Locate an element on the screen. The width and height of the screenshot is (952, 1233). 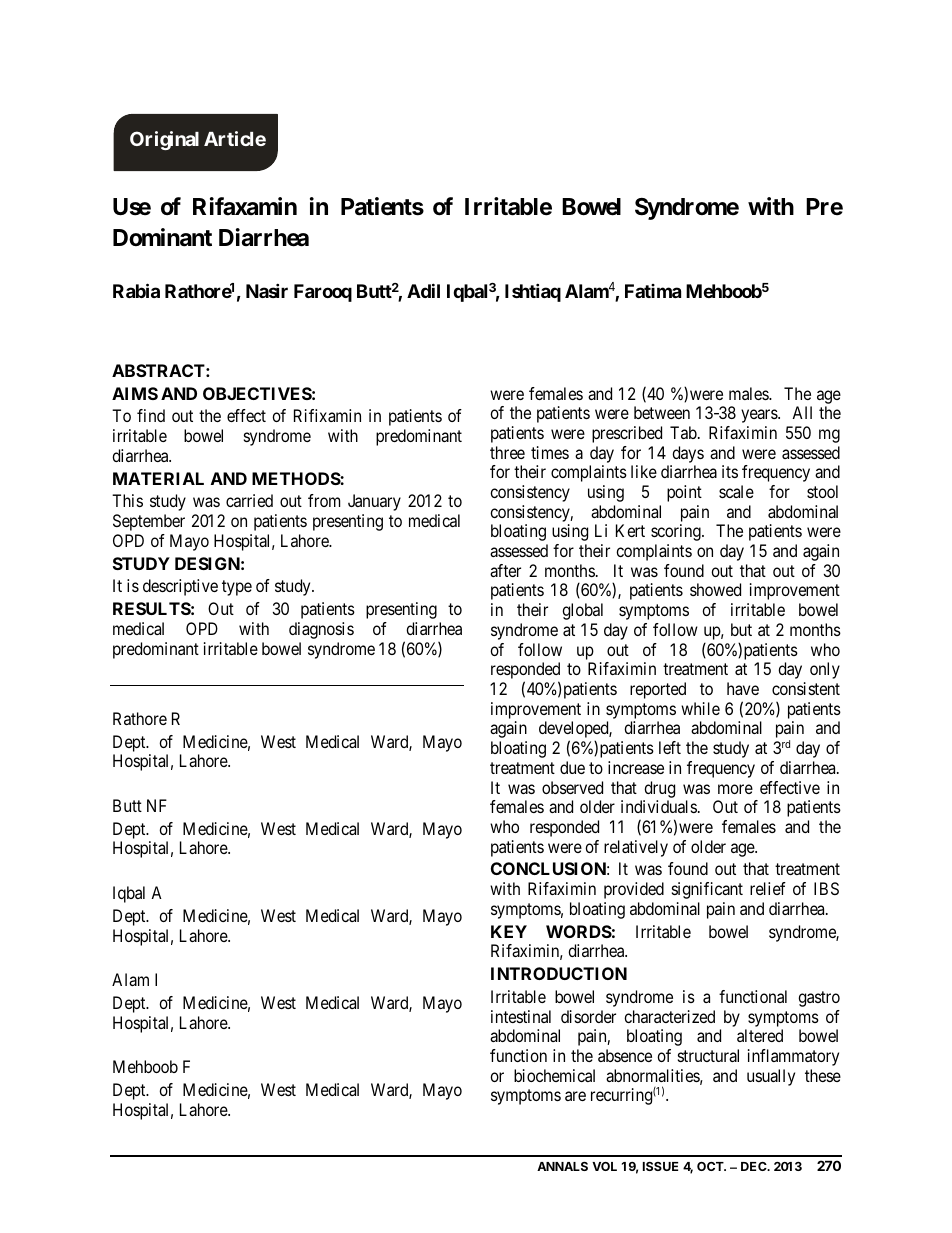
KEY is located at coordinates (509, 931).
